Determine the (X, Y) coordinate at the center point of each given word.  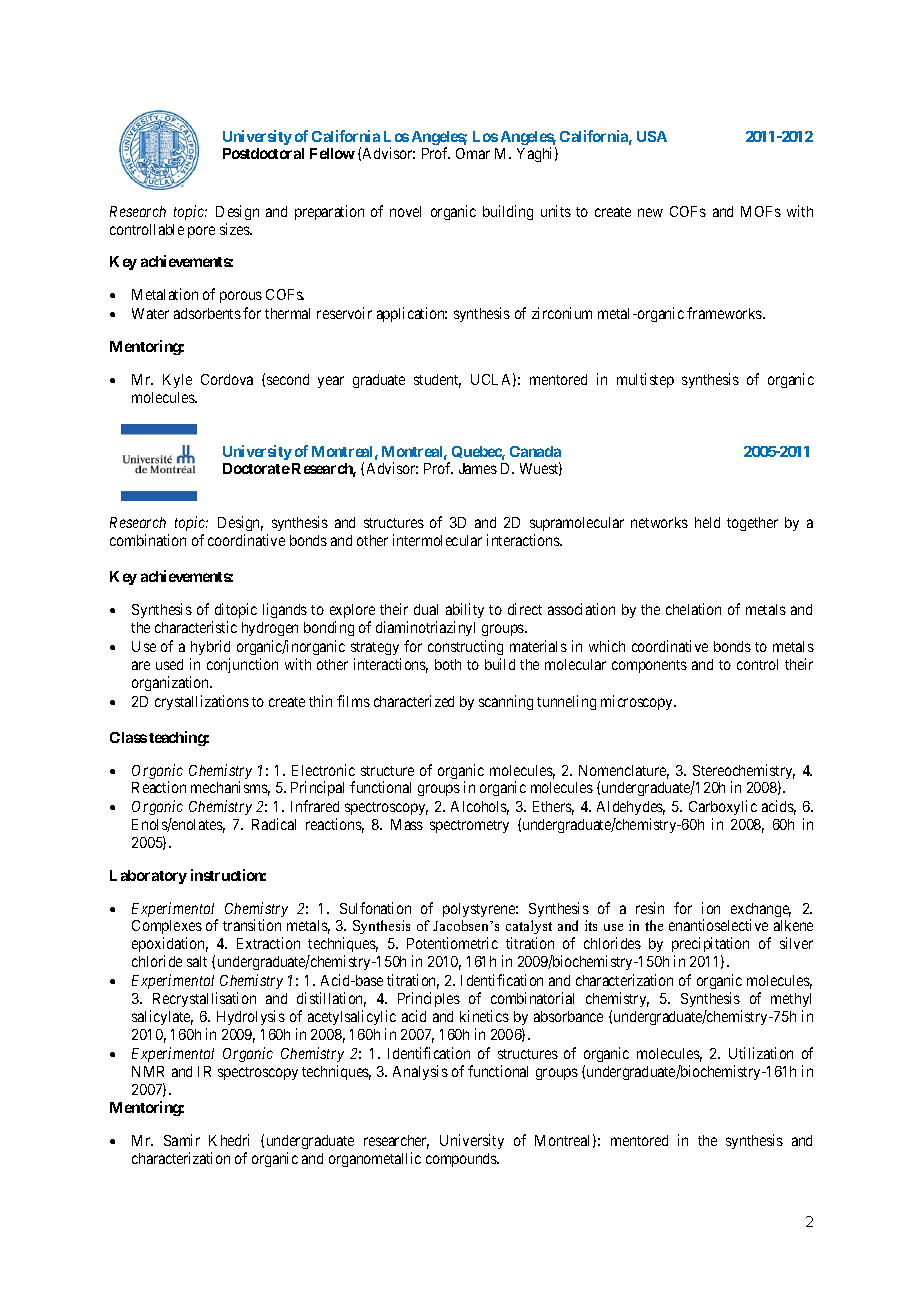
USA (652, 136)
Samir (182, 1140)
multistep (645, 380)
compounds (462, 1160)
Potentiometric (452, 943)
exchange (761, 911)
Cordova (227, 379)
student (437, 381)
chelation (693, 609)
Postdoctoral (263, 153)
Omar (473, 153)
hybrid (210, 647)
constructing (465, 647)
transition (252, 925)
